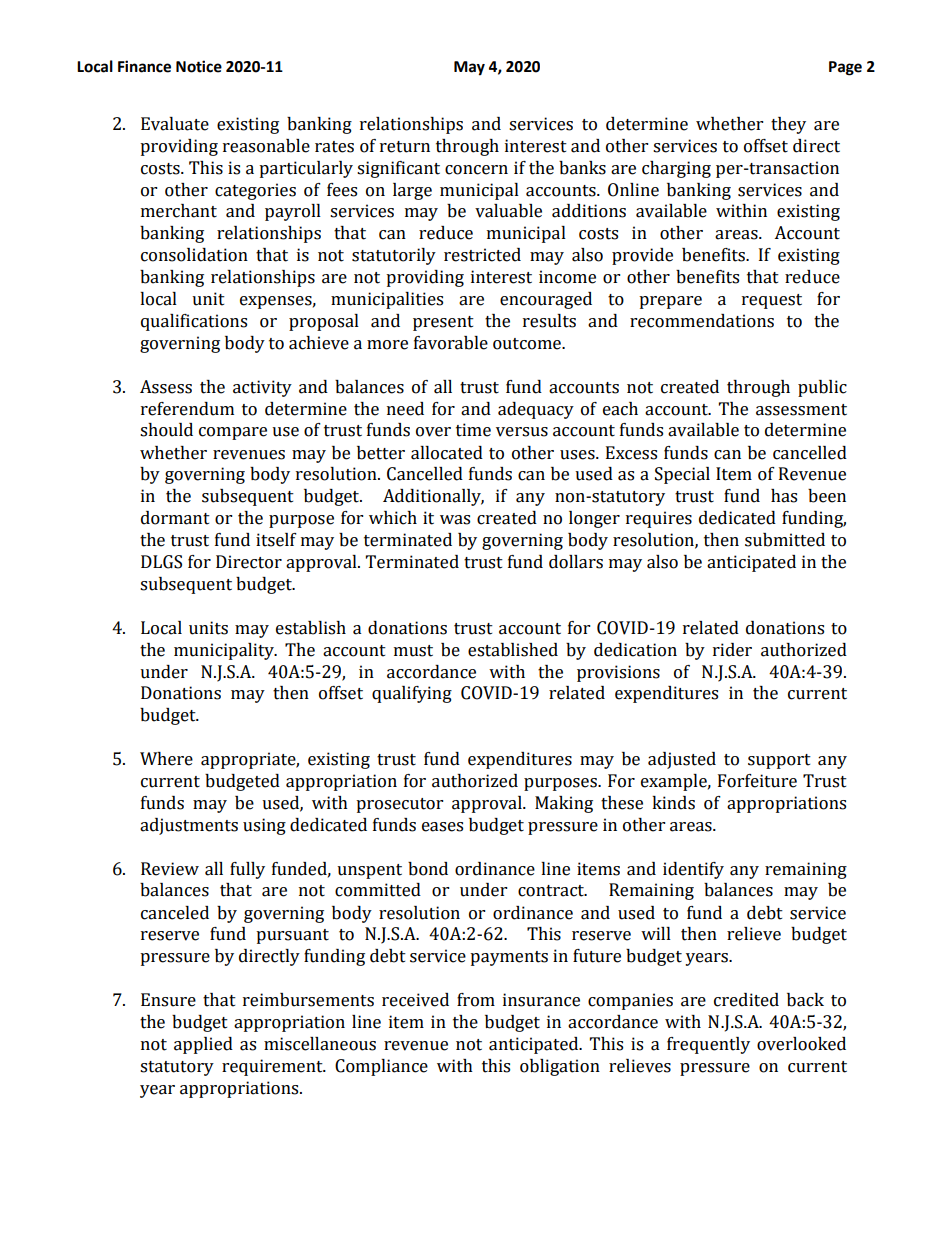 Image resolution: width=952 pixels, height=1233 pixels. I want to click on concern, so click(476, 170).
